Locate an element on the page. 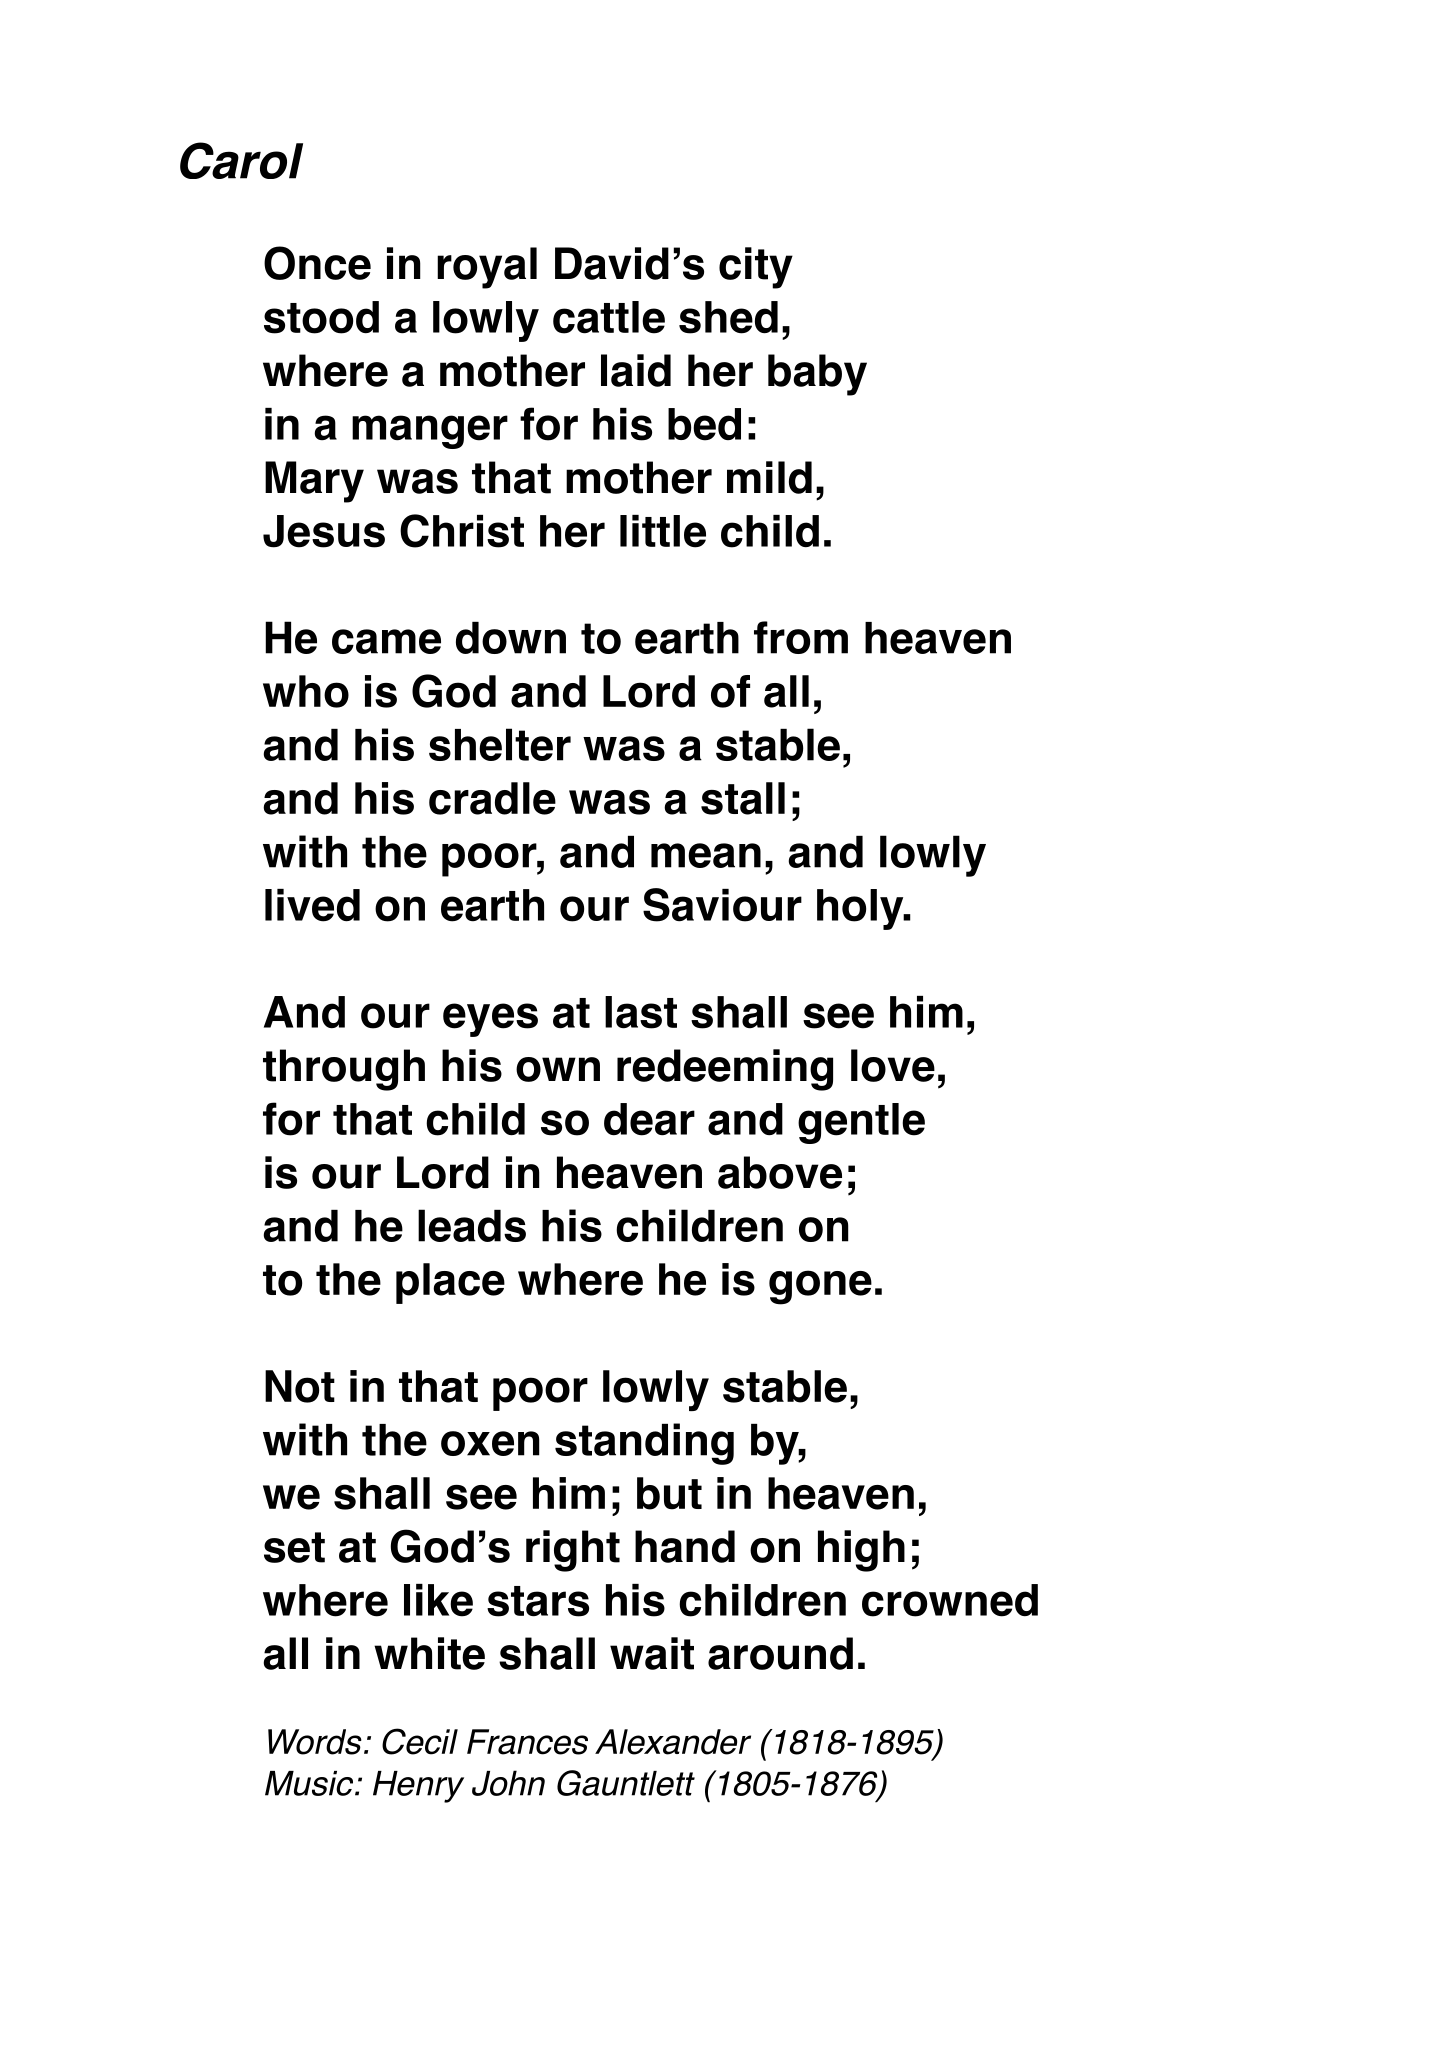 This page has width=1446, height=2046. cattle is located at coordinates (609, 317).
